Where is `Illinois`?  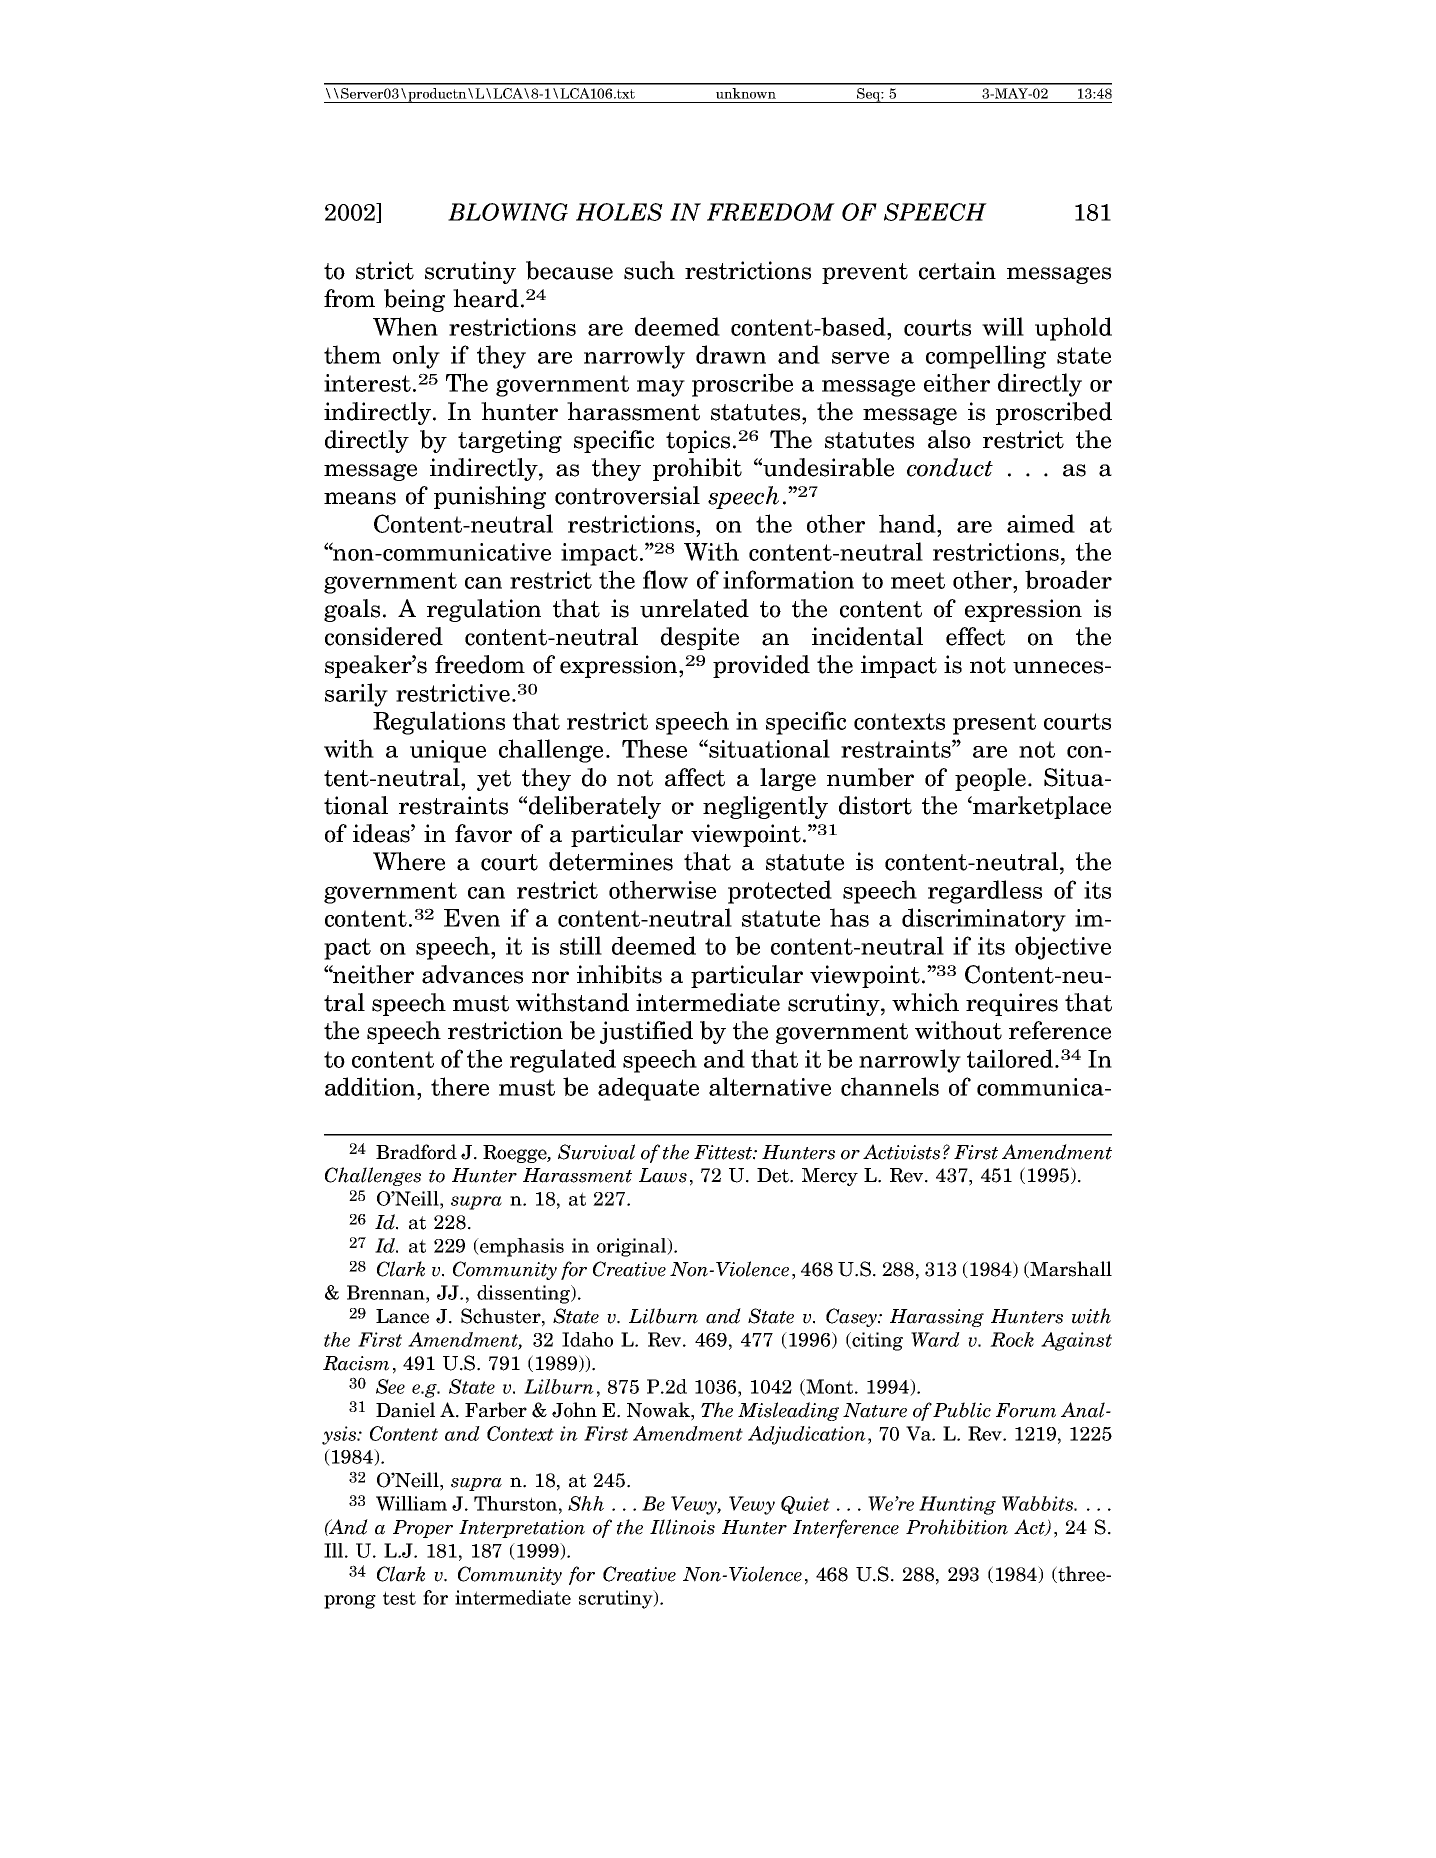
Illinois is located at coordinates (682, 1527).
